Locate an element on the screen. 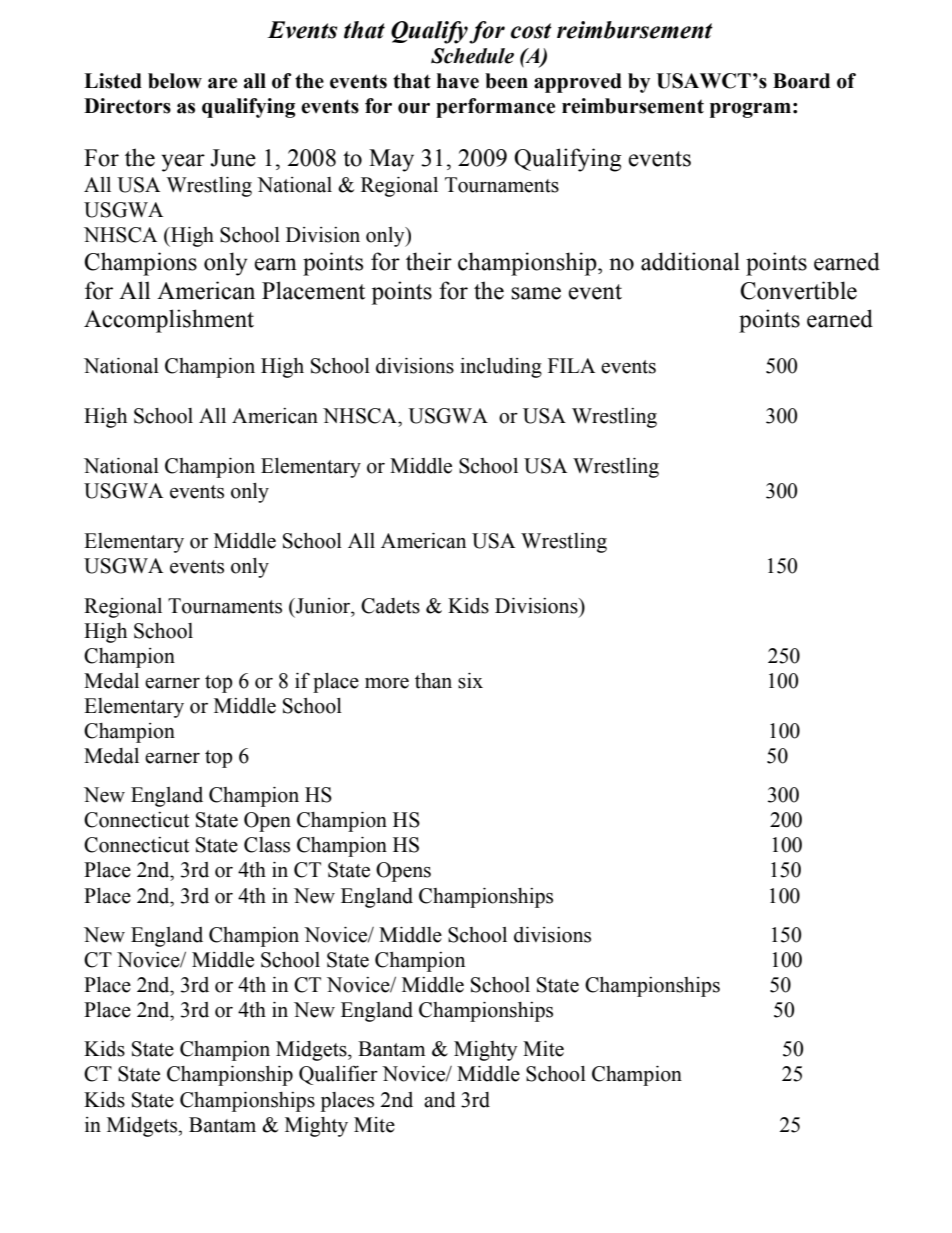 The image size is (952, 1233). below is located at coordinates (175, 81).
